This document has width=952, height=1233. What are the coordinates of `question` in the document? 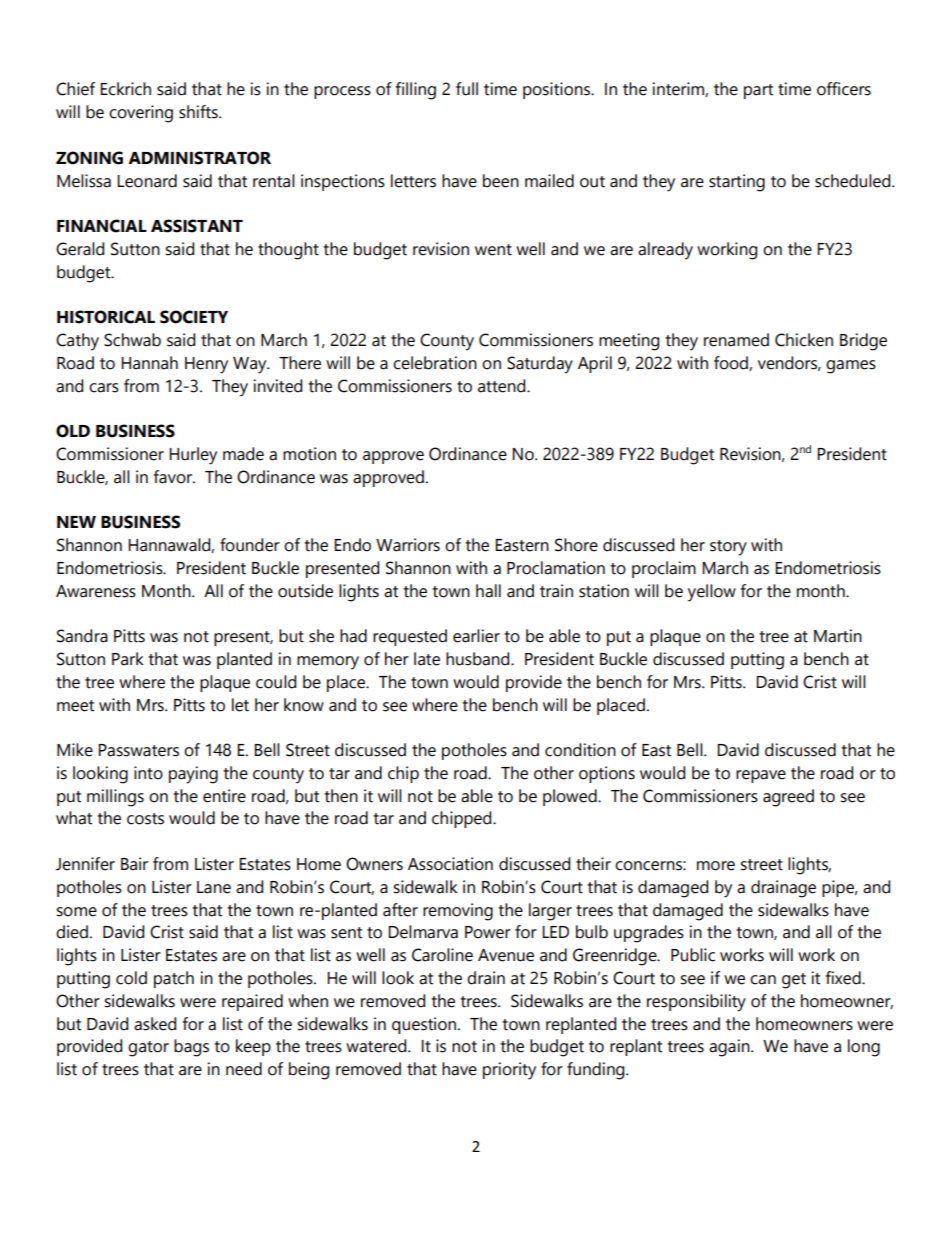 It's located at (424, 1025).
